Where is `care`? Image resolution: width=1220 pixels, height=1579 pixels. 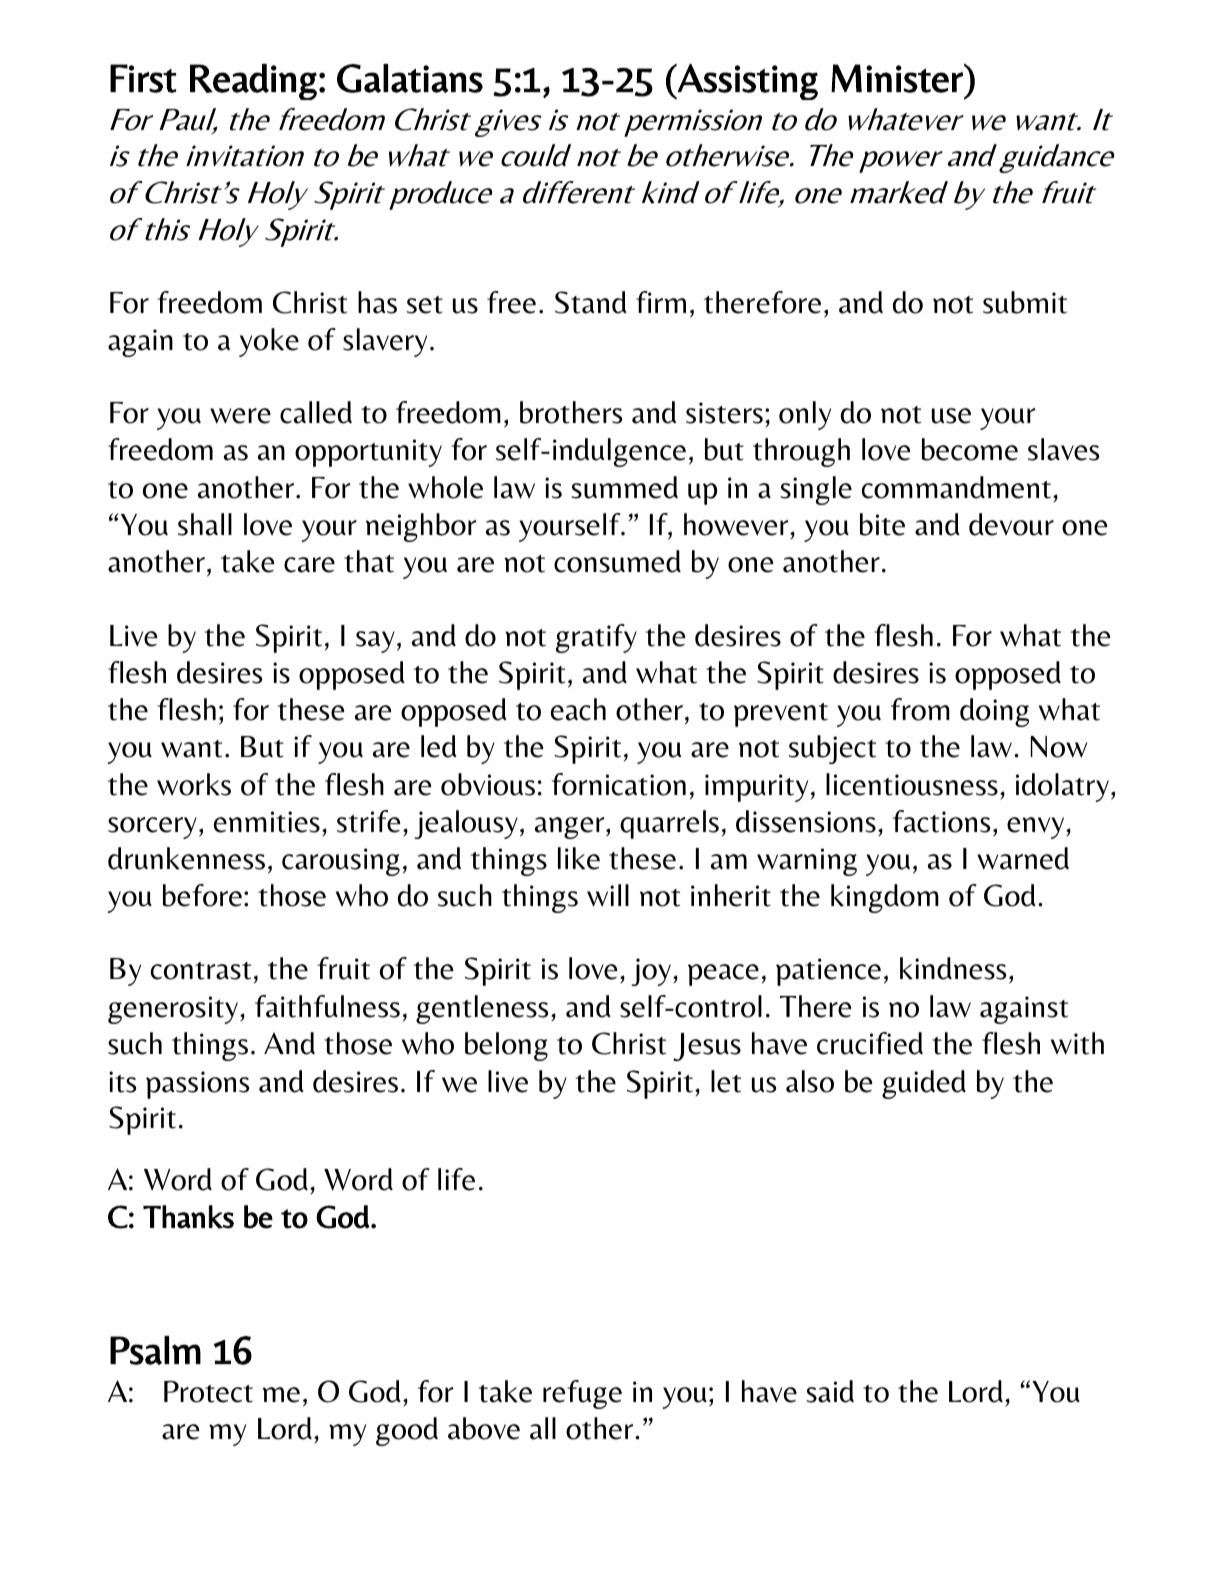
care is located at coordinates (309, 565).
